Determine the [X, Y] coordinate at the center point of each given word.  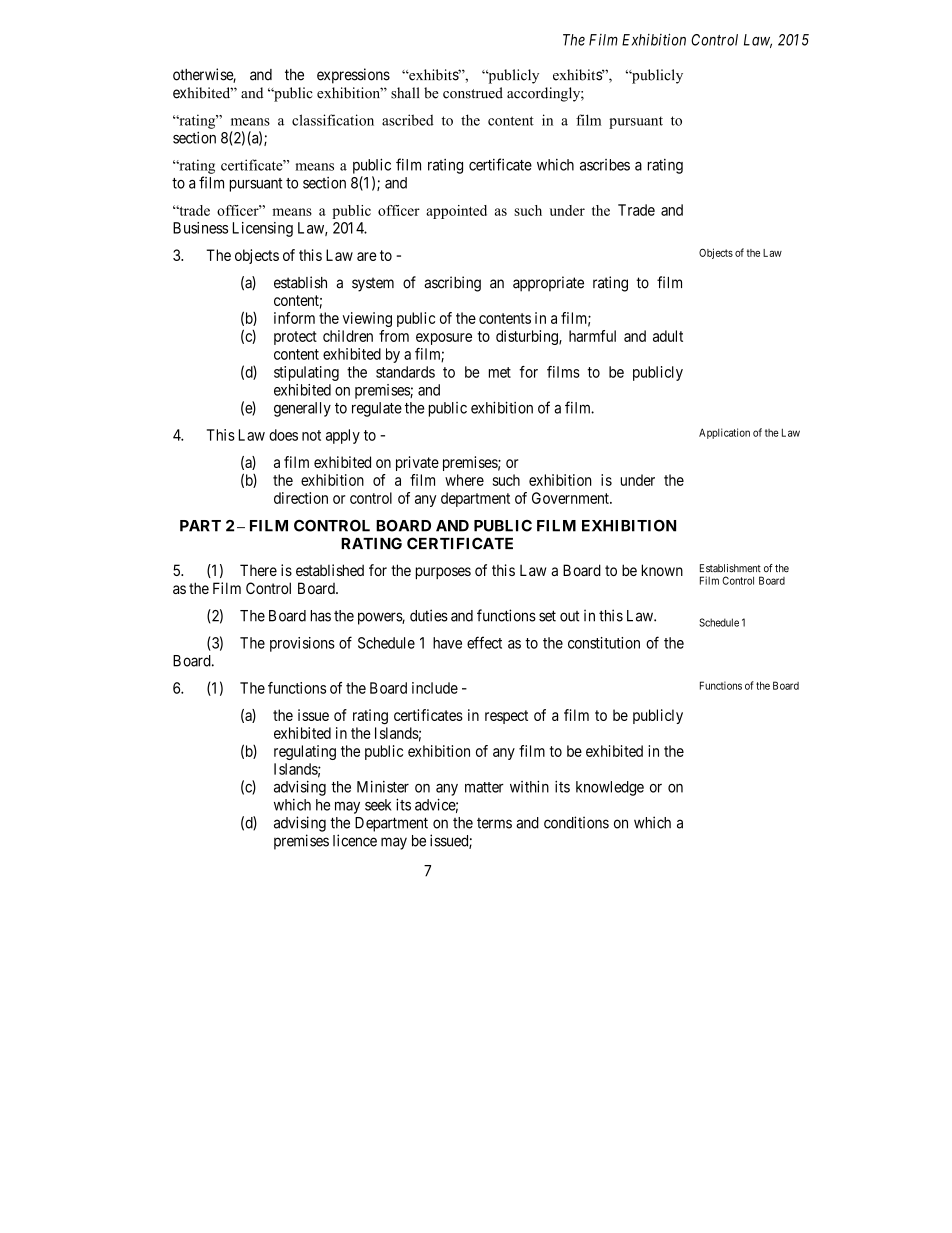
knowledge [610, 788]
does [283, 435]
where [464, 480]
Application [724, 433]
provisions [302, 644]
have [447, 643]
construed [473, 93]
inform [294, 318]
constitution [604, 643]
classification [333, 120]
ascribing [452, 284]
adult [668, 336]
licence [355, 840]
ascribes [605, 165]
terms [494, 823]
